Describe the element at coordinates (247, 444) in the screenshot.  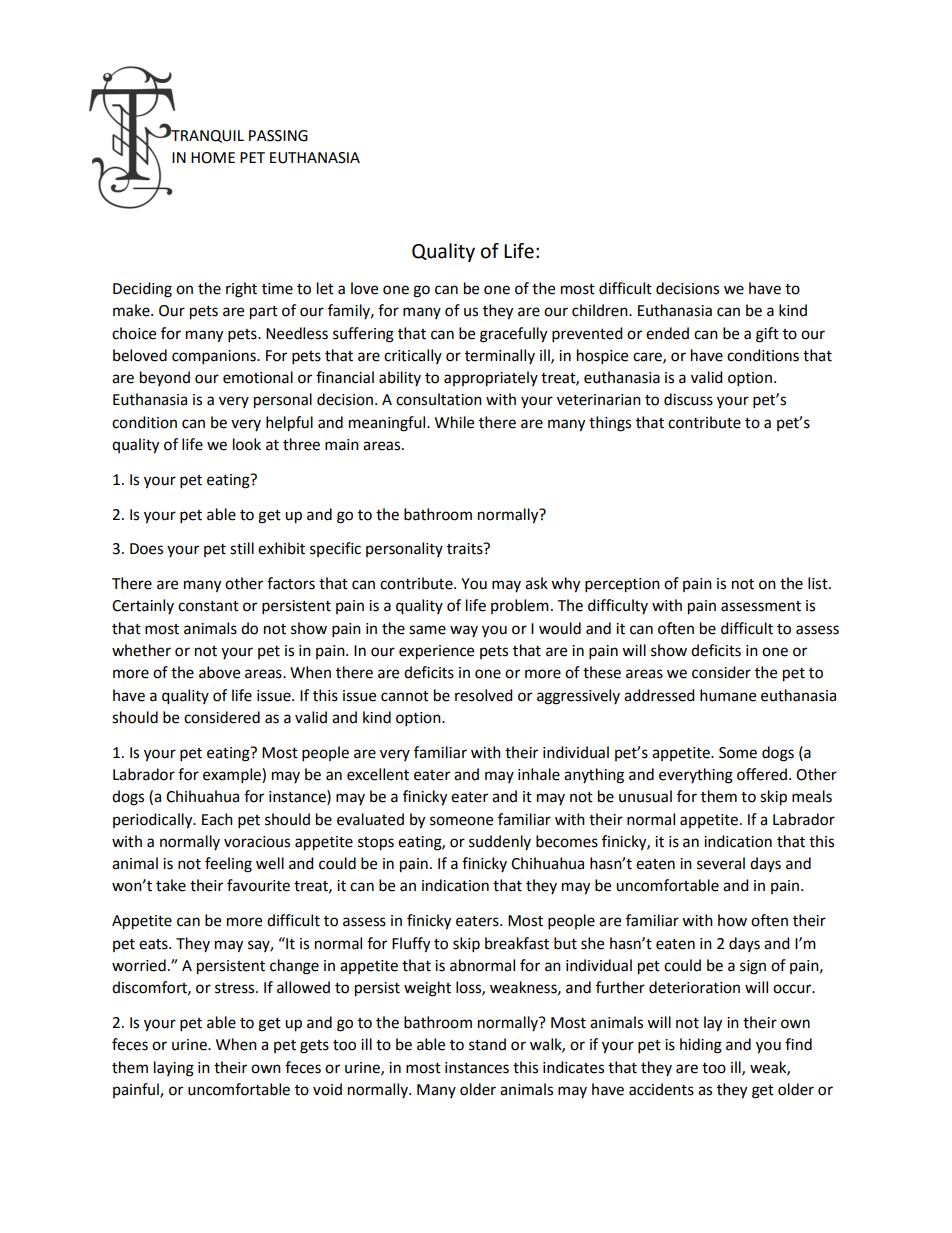
I see `look` at that location.
